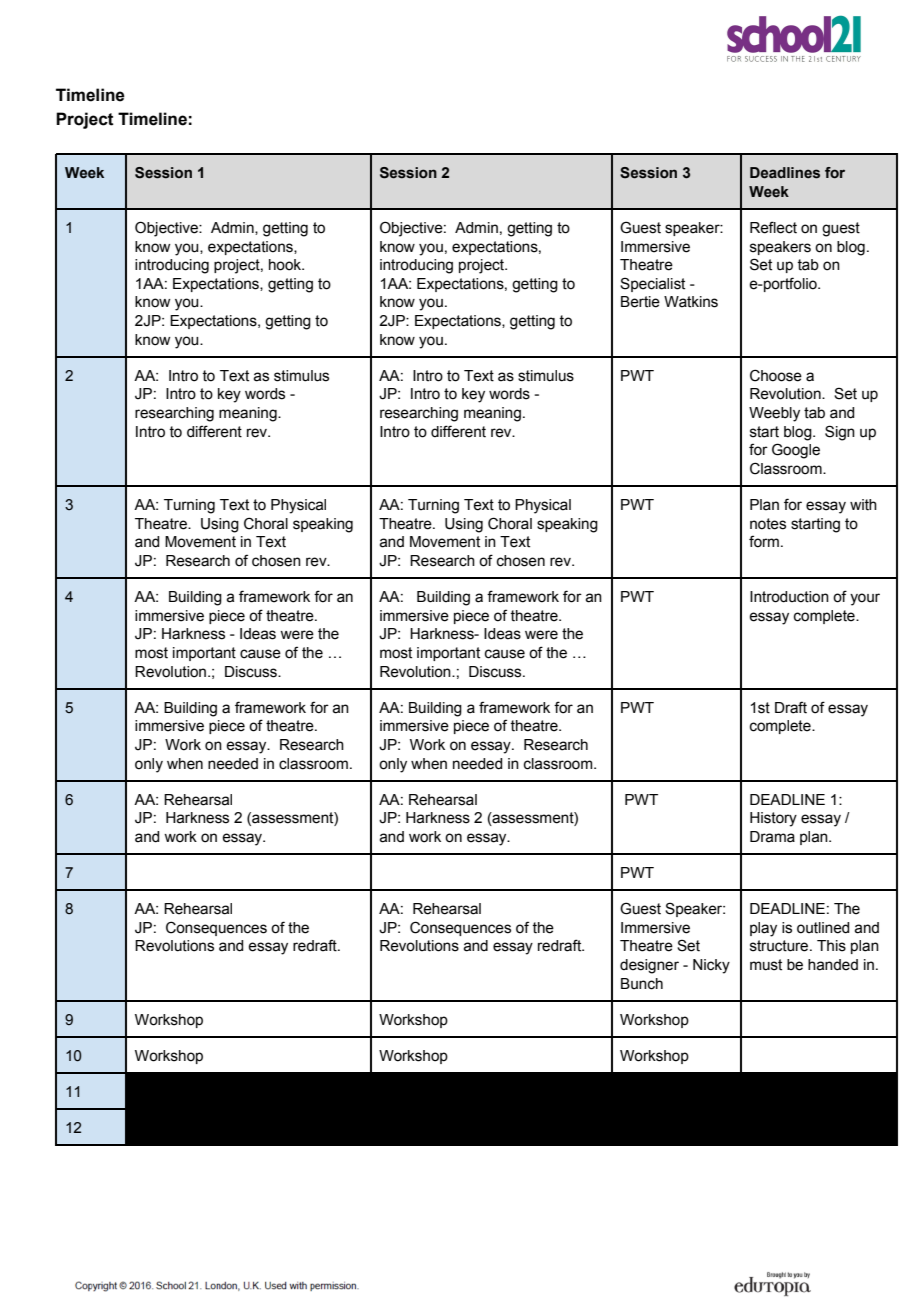 The width and height of the screenshot is (924, 1309). What do you see at coordinates (773, 227) in the screenshot?
I see `Reflect` at bounding box center [773, 227].
